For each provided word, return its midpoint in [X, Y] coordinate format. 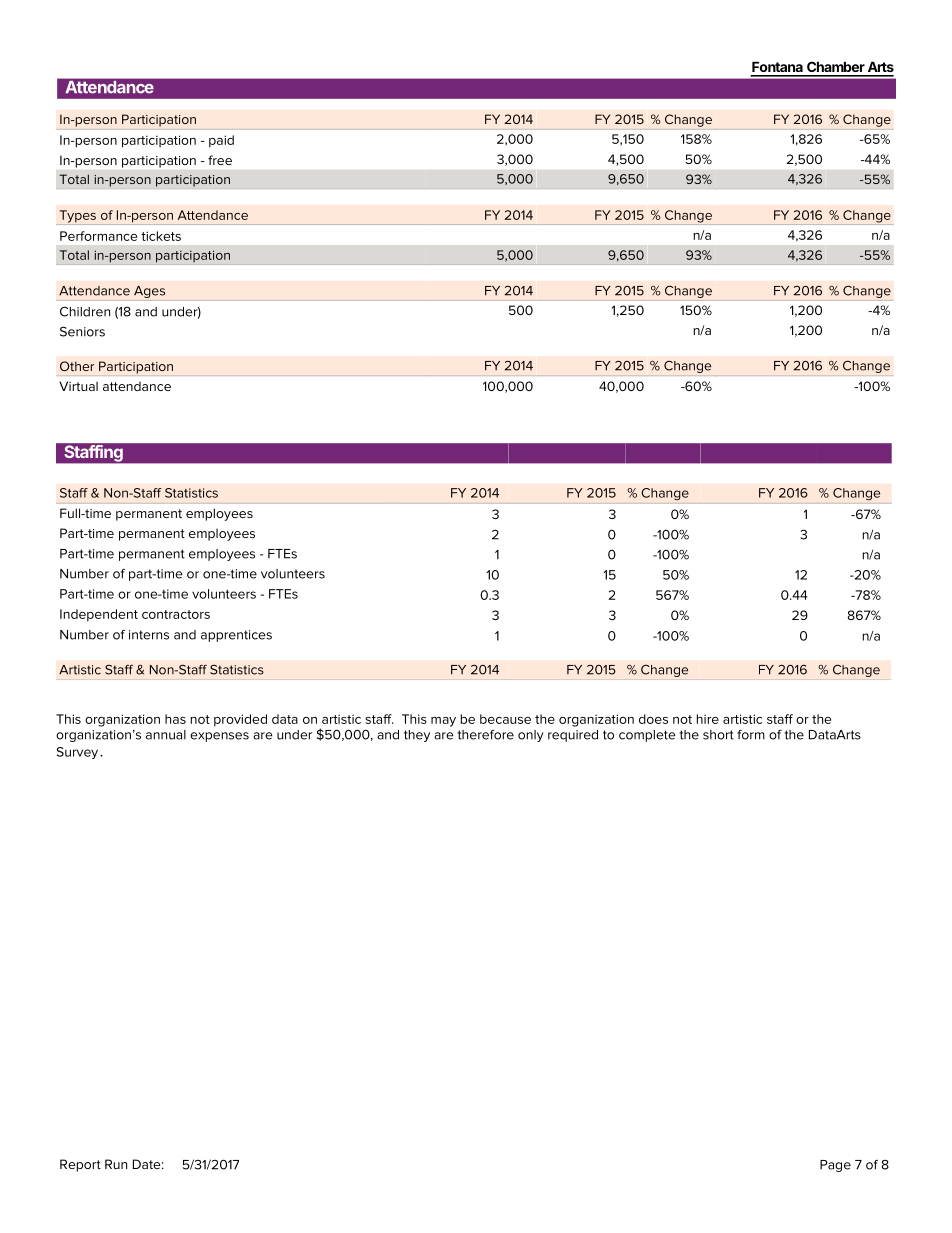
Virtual [78, 386]
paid [221, 141]
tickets [161, 236]
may [443, 722]
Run [116, 1164]
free [220, 160]
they [417, 736]
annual [166, 735]
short [718, 735]
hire [708, 719]
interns [149, 635]
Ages [149, 292]
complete [647, 736]
